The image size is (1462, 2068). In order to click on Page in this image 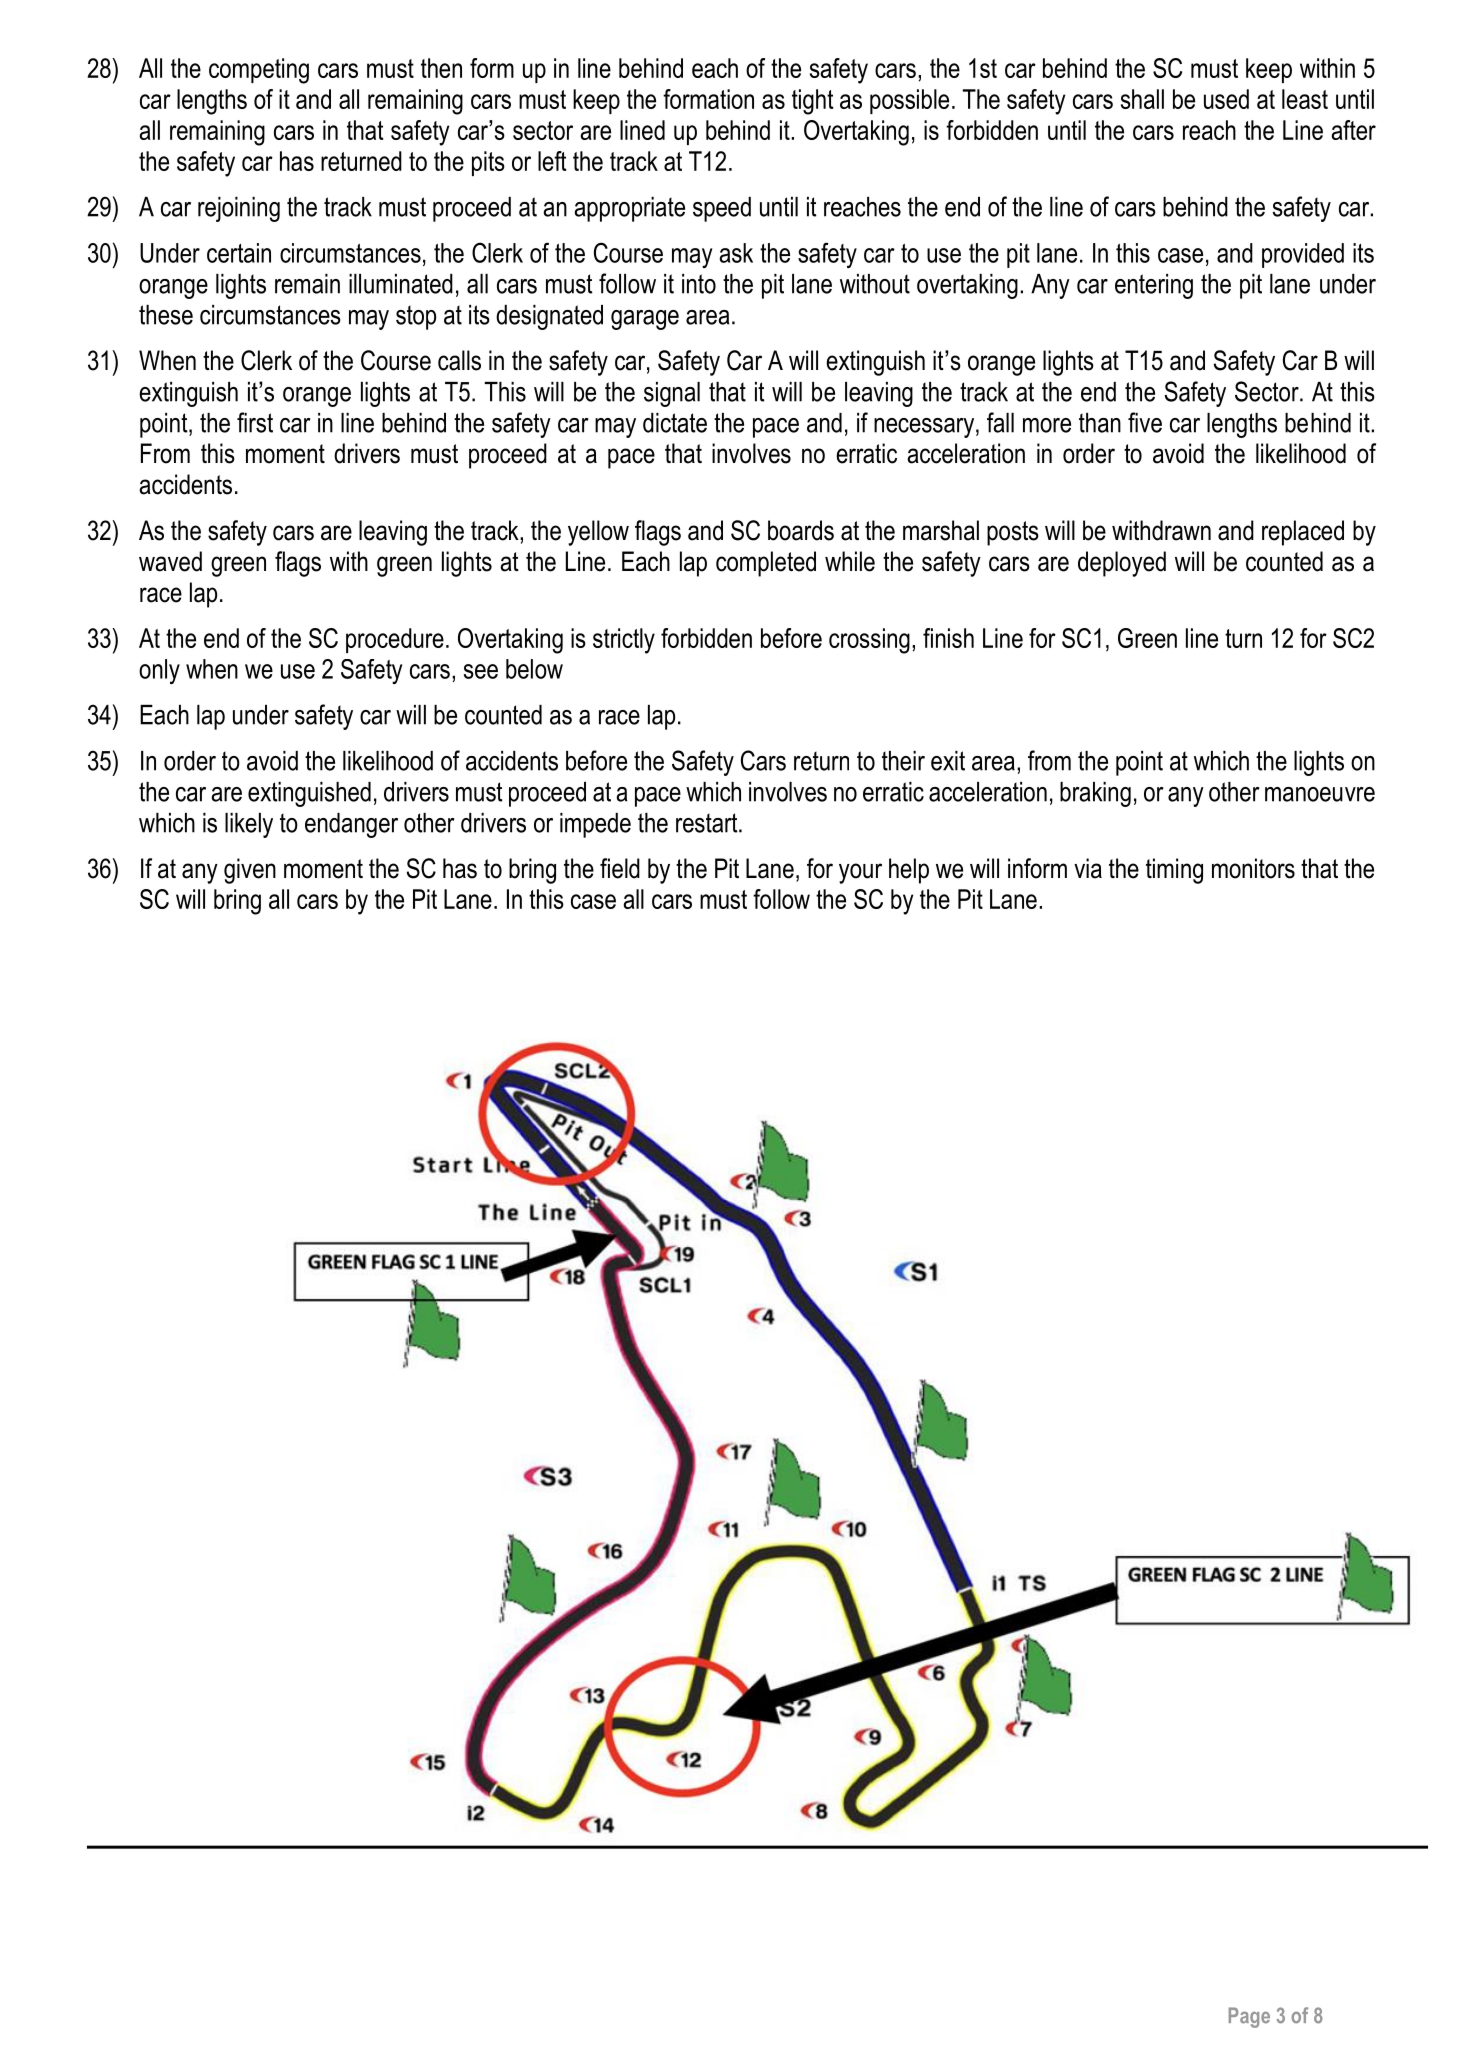, I will do `click(1249, 2017)`.
